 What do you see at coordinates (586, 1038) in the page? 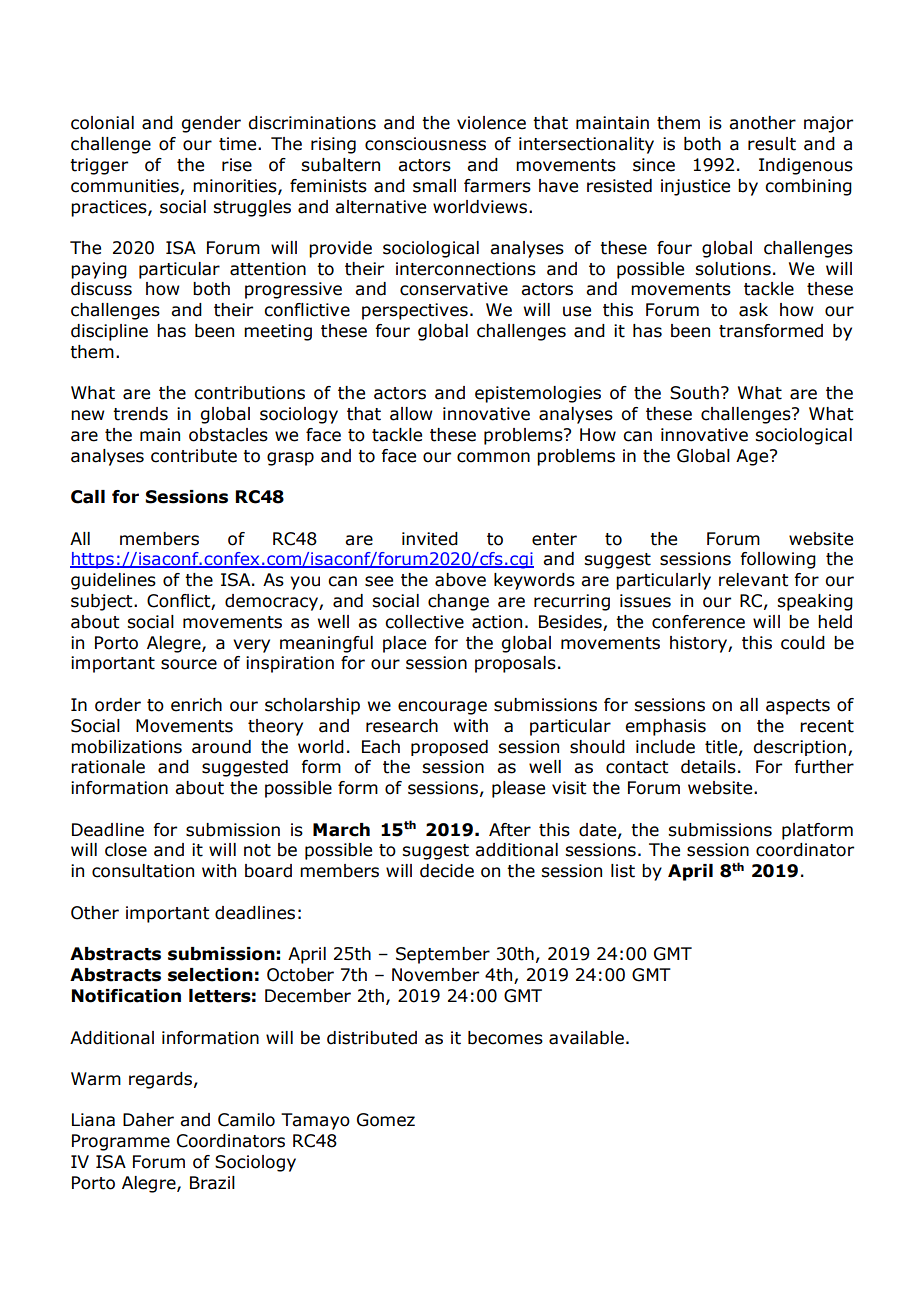
I see `available` at bounding box center [586, 1038].
